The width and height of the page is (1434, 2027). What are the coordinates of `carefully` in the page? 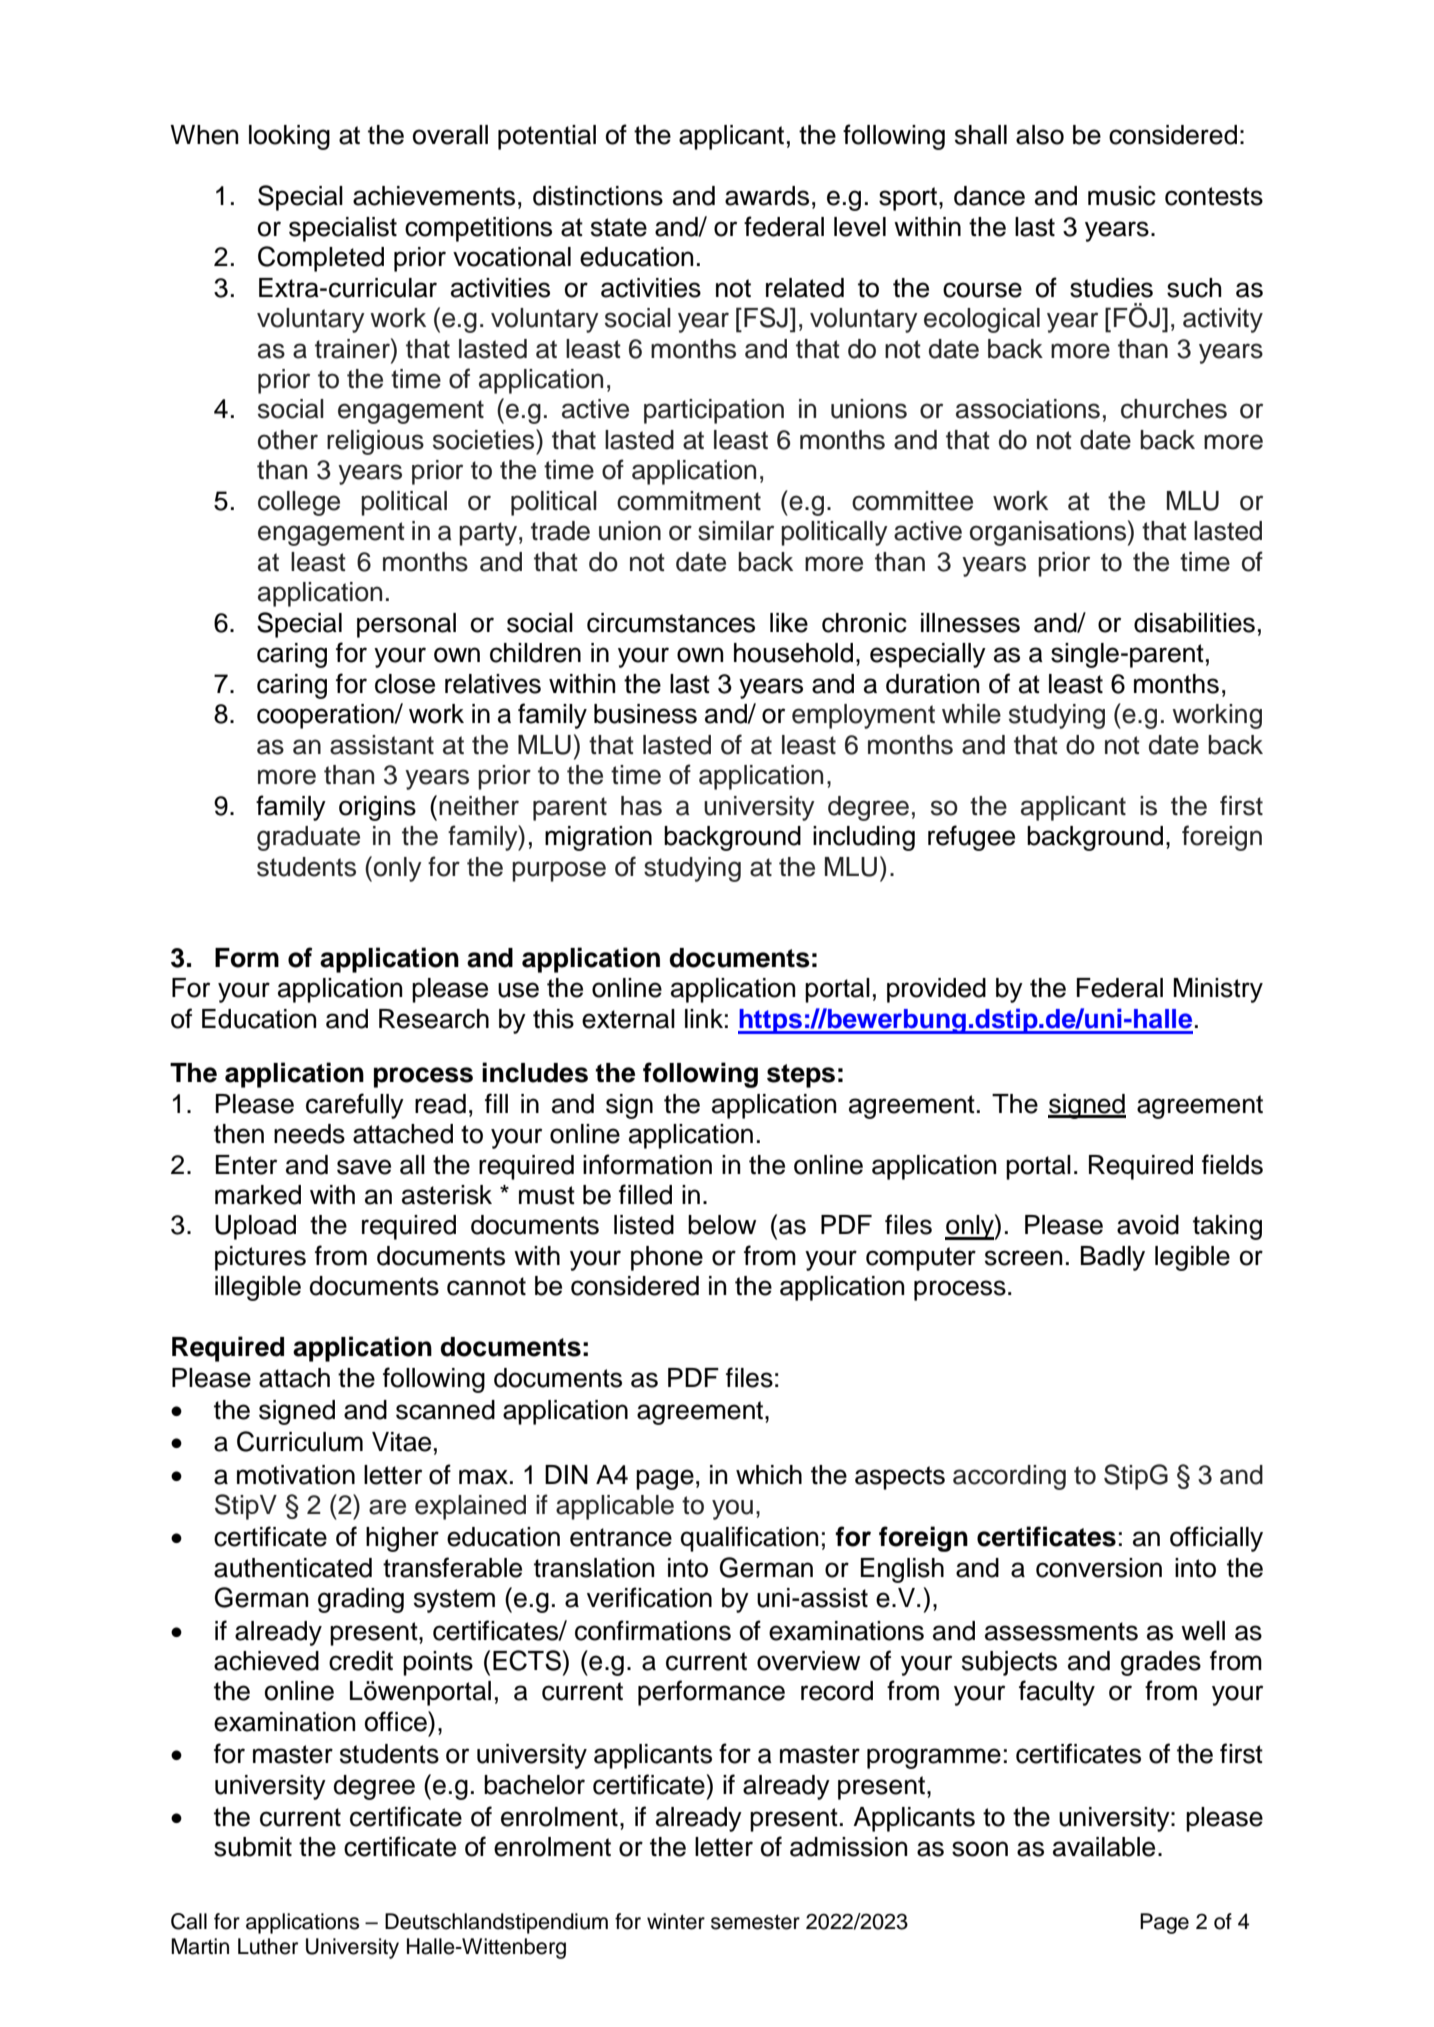 It's located at (355, 1106).
